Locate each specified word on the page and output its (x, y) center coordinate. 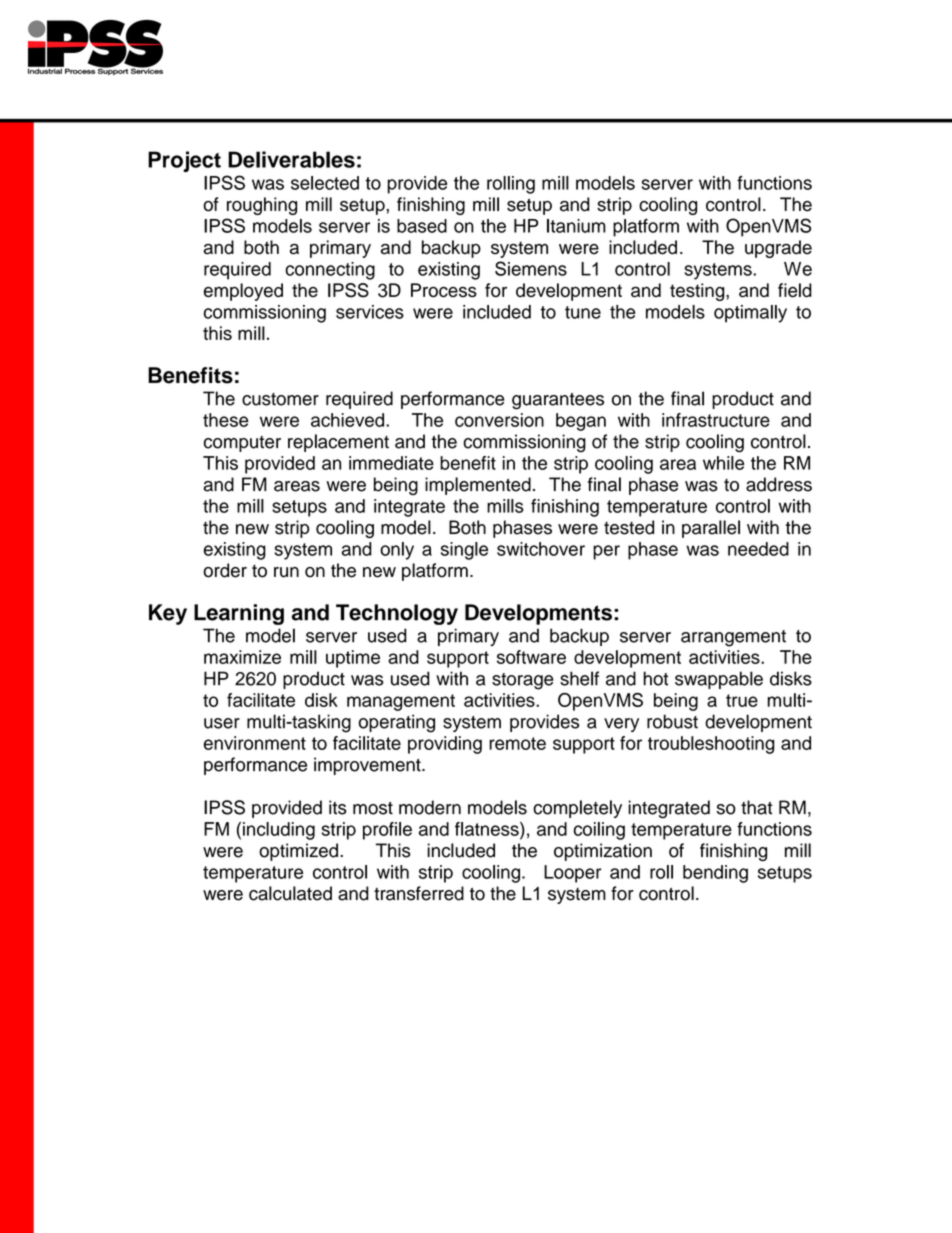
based (422, 226)
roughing (262, 206)
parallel (711, 529)
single (464, 551)
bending (715, 874)
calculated (290, 893)
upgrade (778, 249)
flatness (488, 829)
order (225, 570)
